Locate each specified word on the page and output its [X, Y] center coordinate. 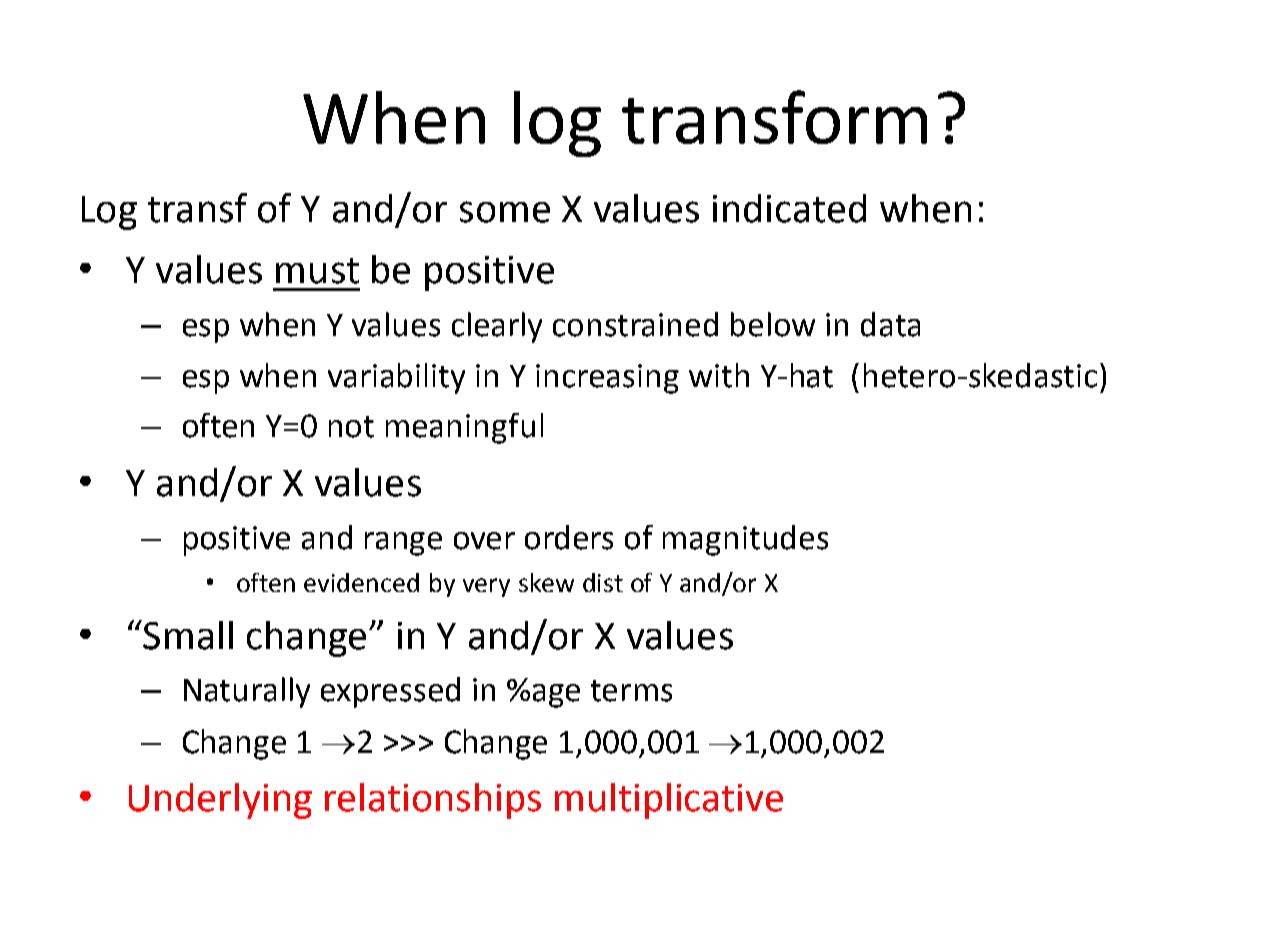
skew [546, 582]
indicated [789, 208]
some [505, 212]
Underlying [220, 801]
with [719, 375]
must [317, 271]
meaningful [464, 428]
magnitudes [745, 540]
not [351, 427]
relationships [433, 801]
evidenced [361, 582]
